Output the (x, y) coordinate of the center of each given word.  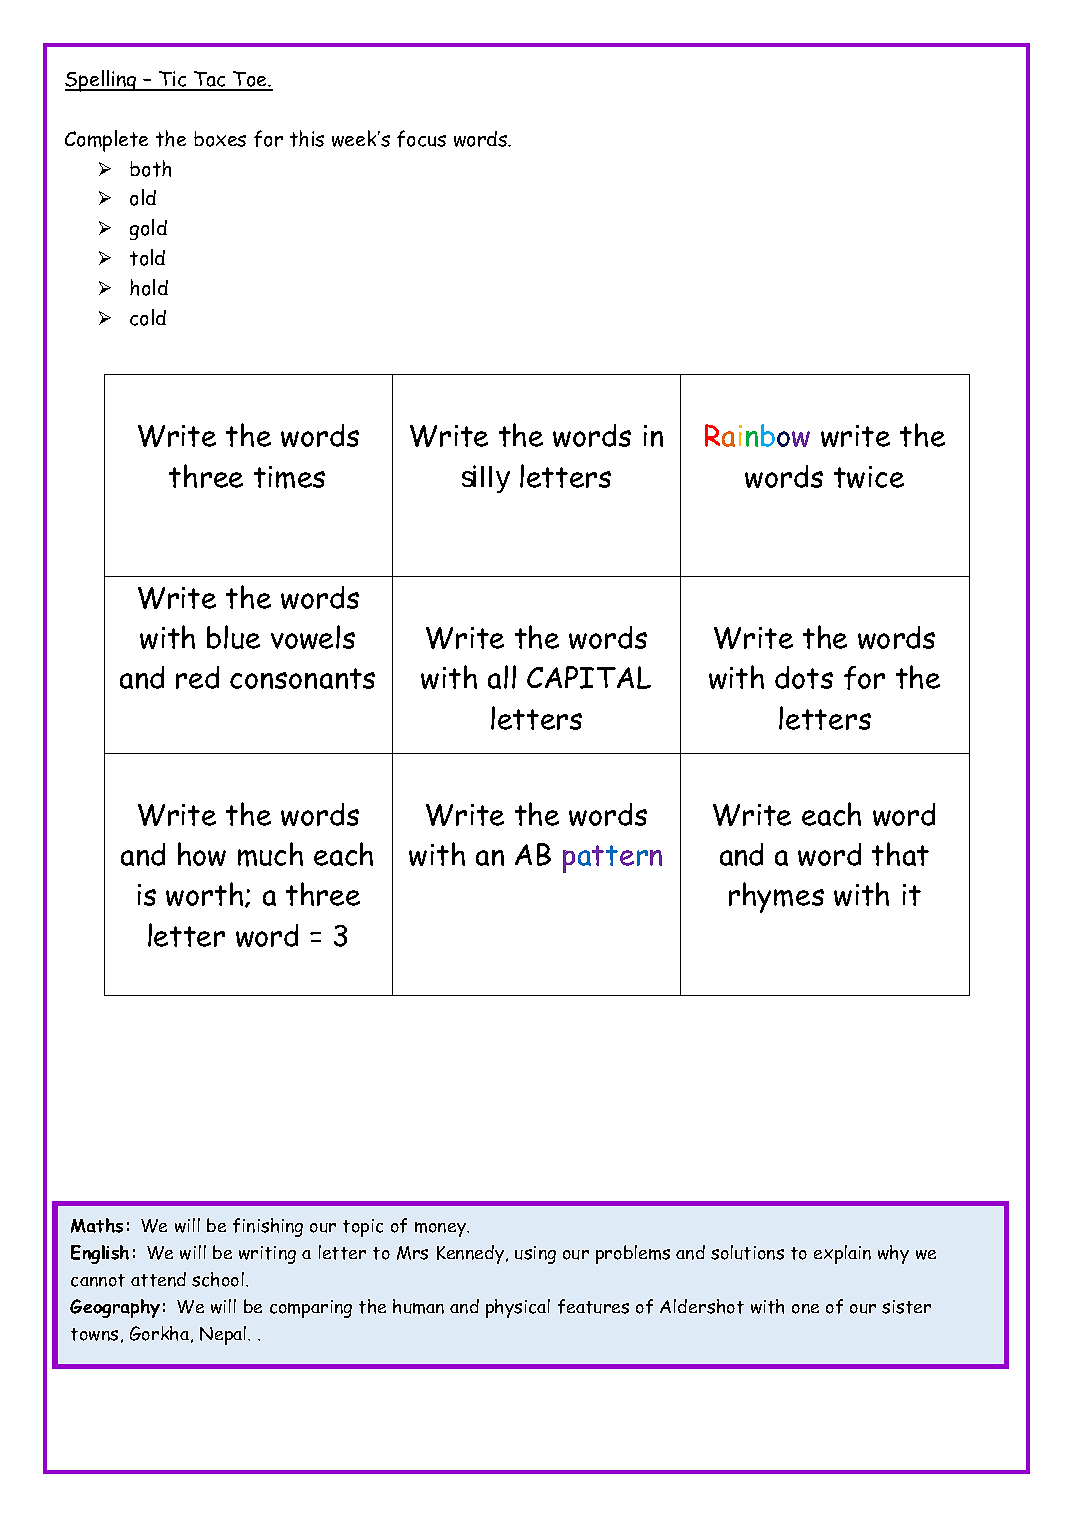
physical (518, 1308)
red (197, 677)
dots (804, 677)
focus (421, 138)
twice (869, 477)
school (218, 1279)
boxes (220, 139)
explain (842, 1254)
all (502, 677)
